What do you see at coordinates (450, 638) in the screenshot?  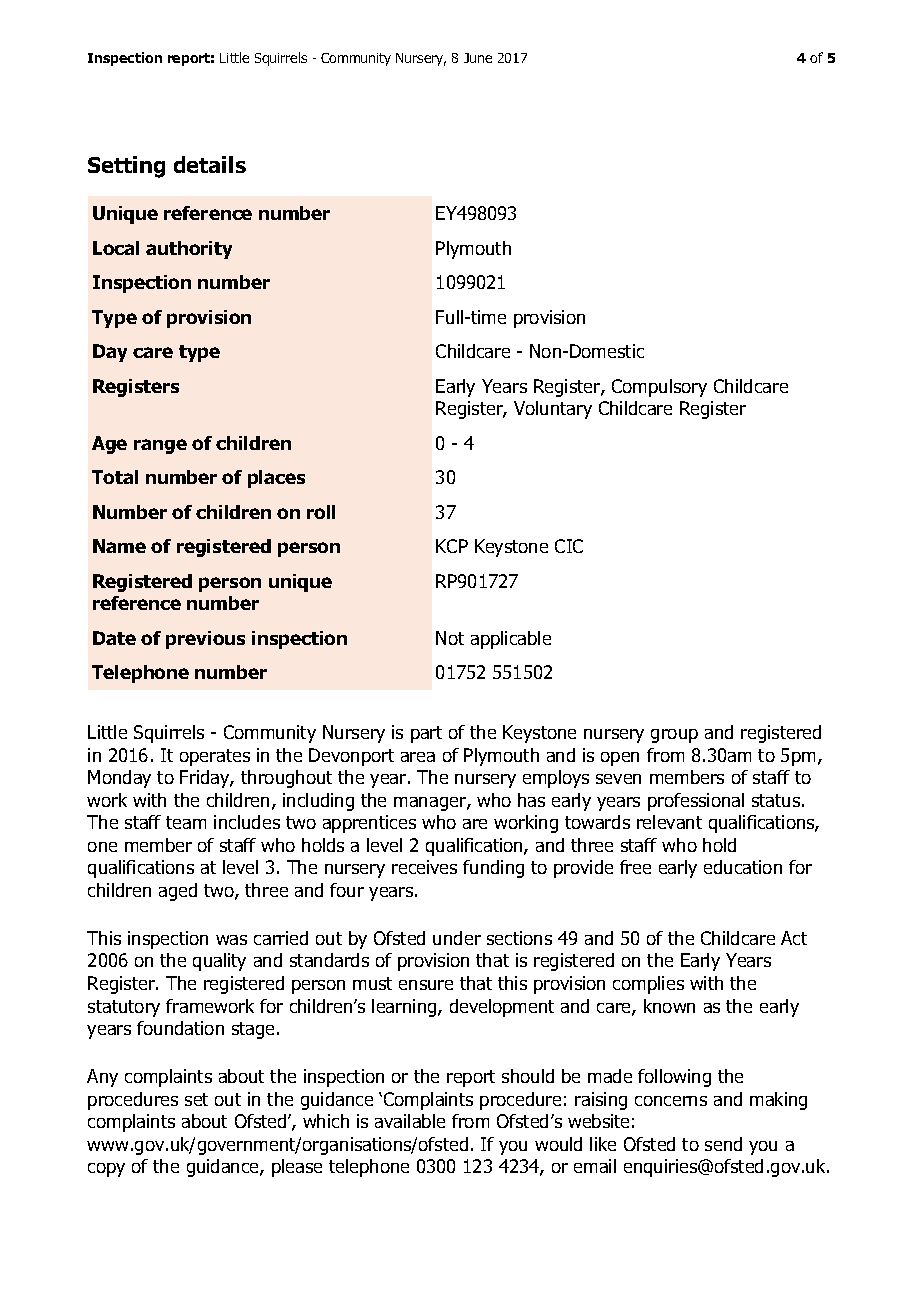 I see `Not` at bounding box center [450, 638].
